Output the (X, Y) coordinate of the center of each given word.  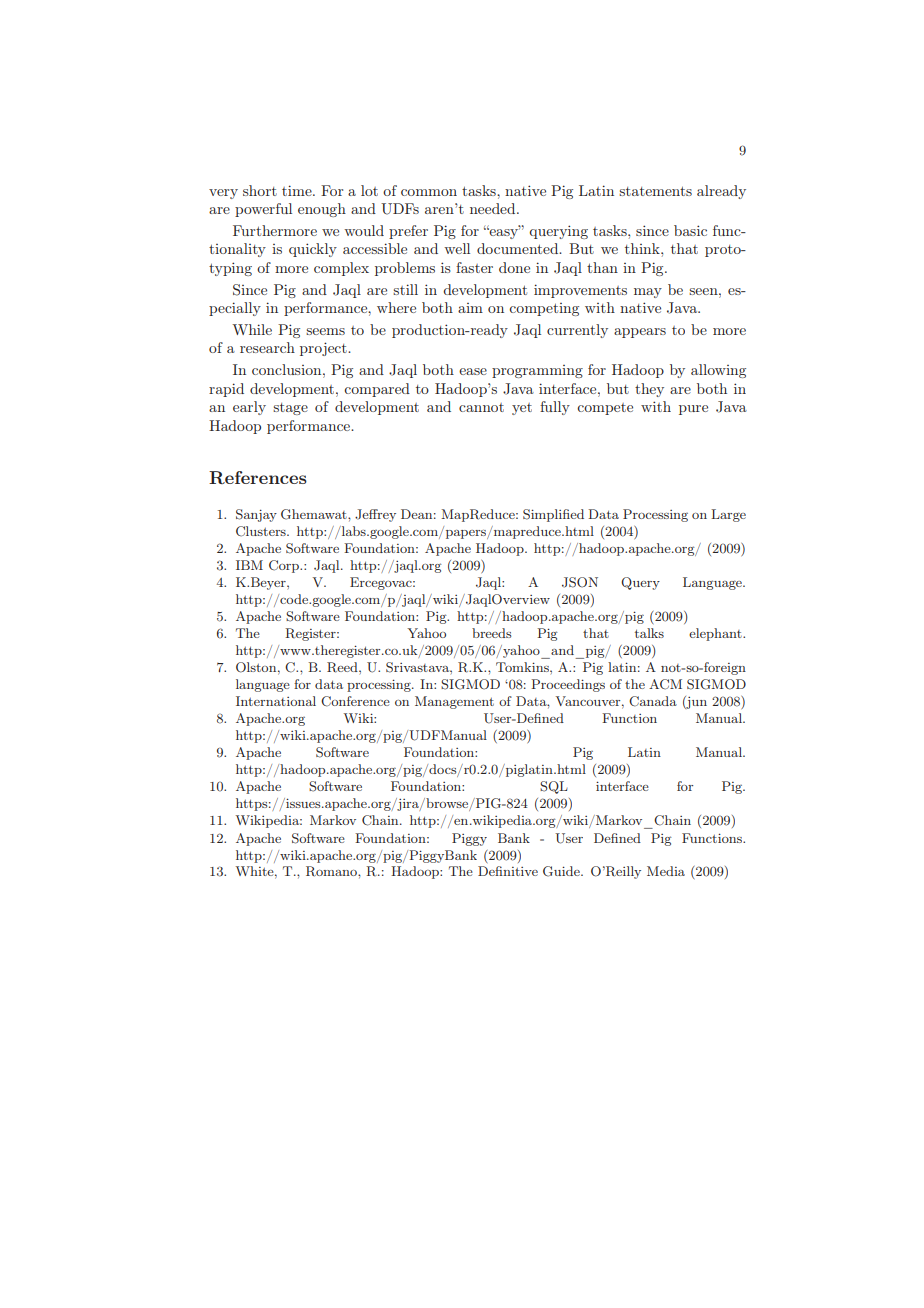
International (276, 701)
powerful (263, 210)
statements (655, 191)
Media (666, 871)
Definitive (508, 871)
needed (494, 208)
